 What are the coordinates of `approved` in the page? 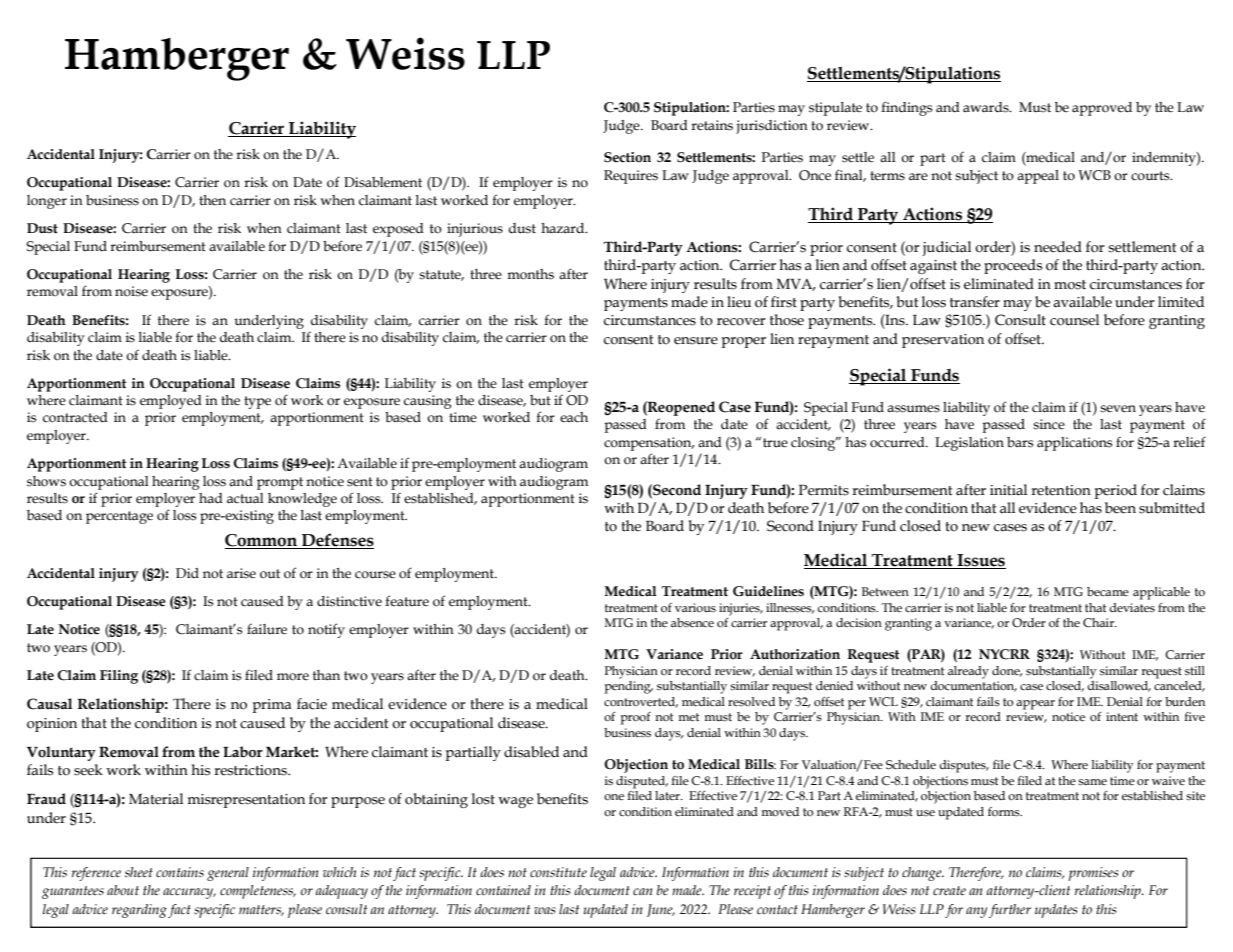 It's located at (1102, 109).
